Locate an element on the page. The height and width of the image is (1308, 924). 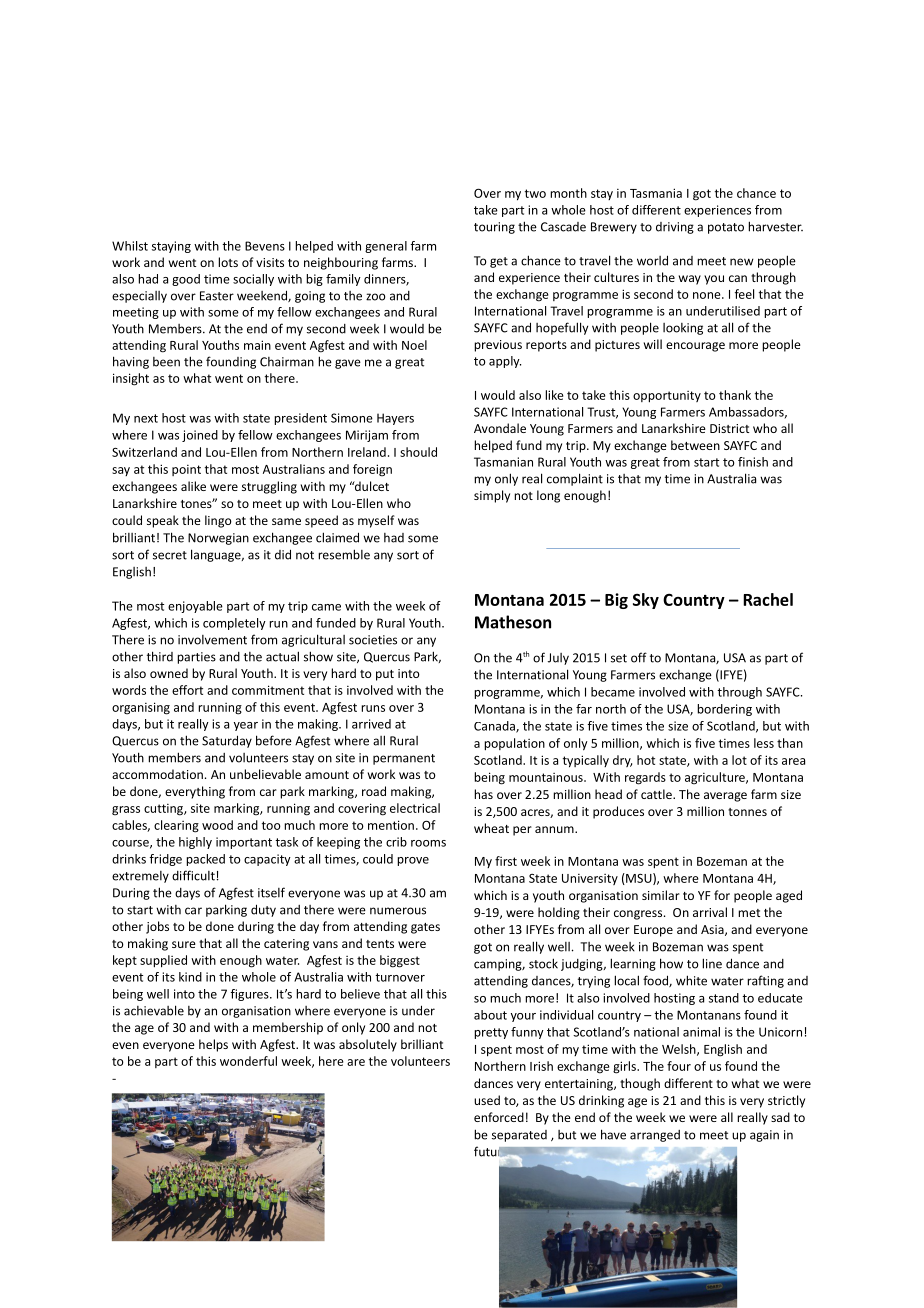
lots is located at coordinates (228, 262).
